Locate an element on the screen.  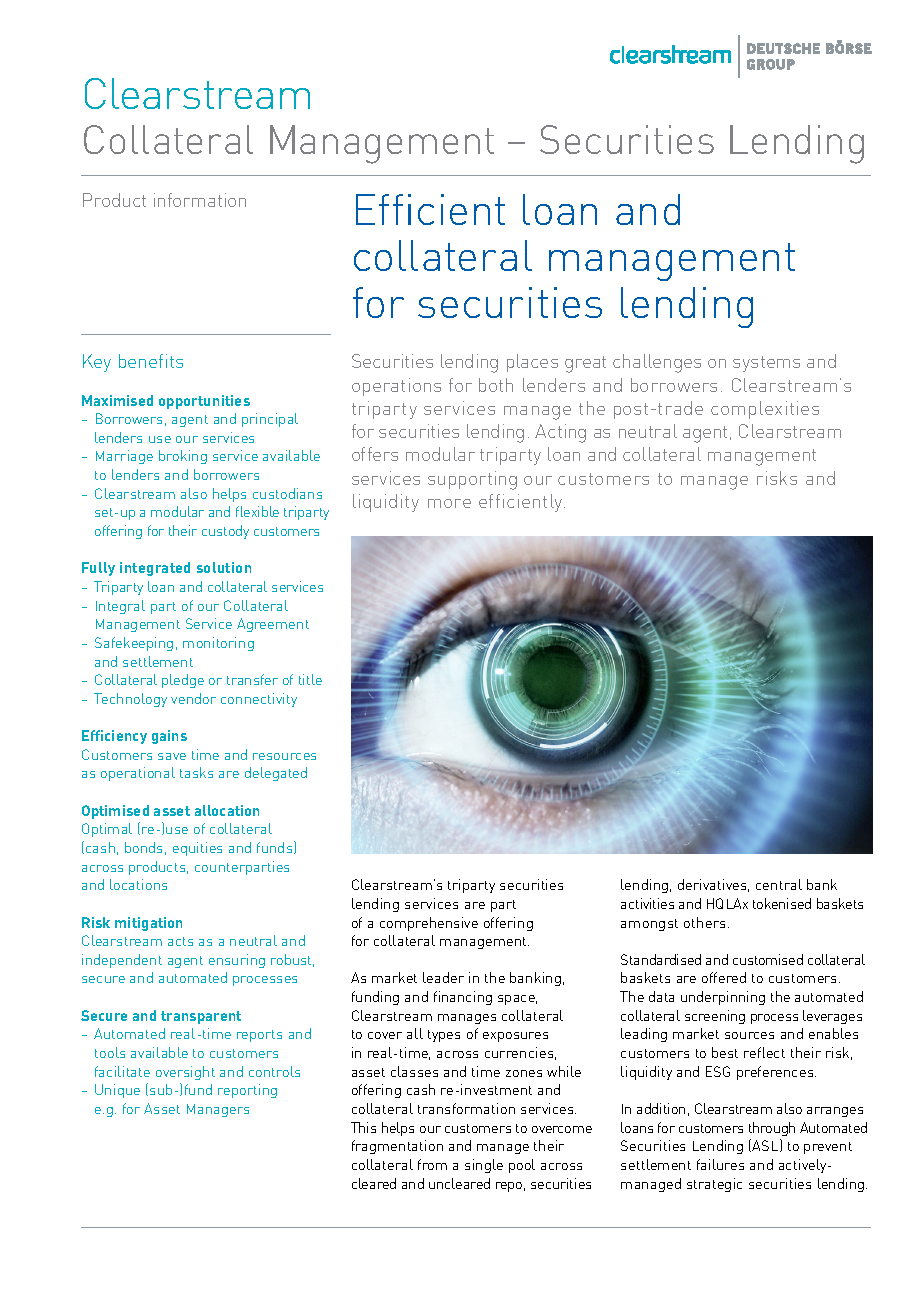
central is located at coordinates (779, 884).
